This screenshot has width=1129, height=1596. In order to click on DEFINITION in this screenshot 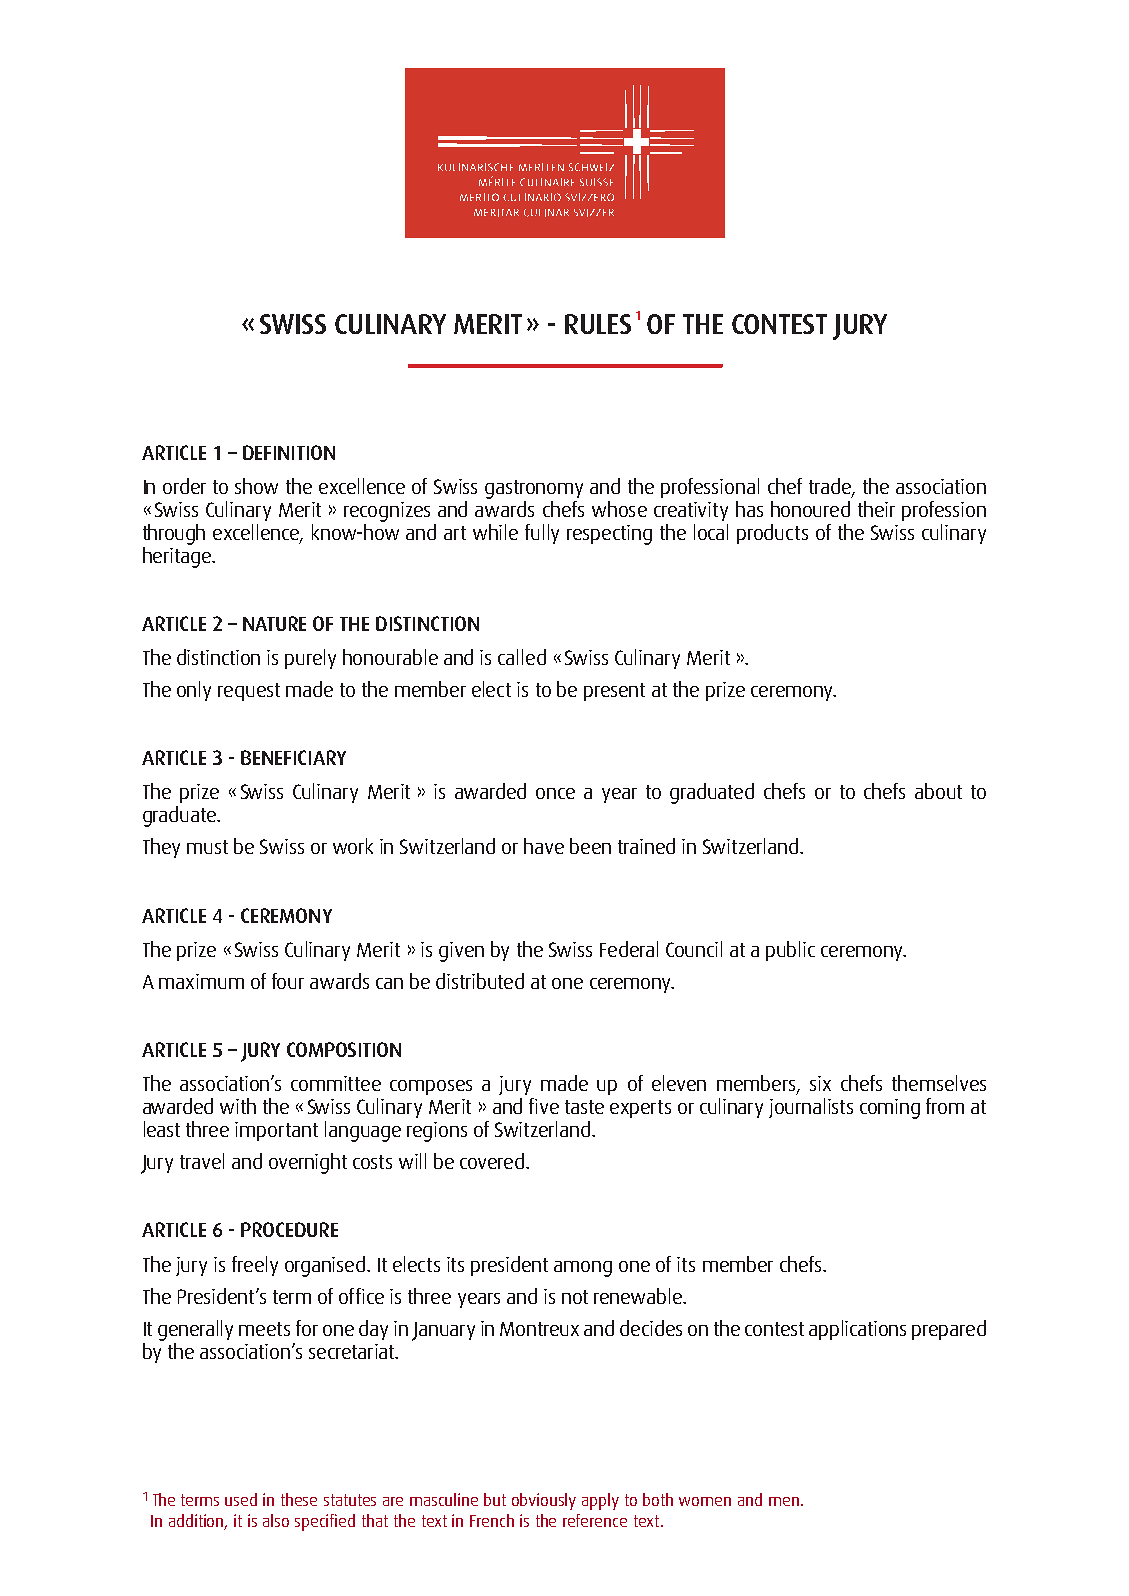, I will do `click(289, 452)`.
